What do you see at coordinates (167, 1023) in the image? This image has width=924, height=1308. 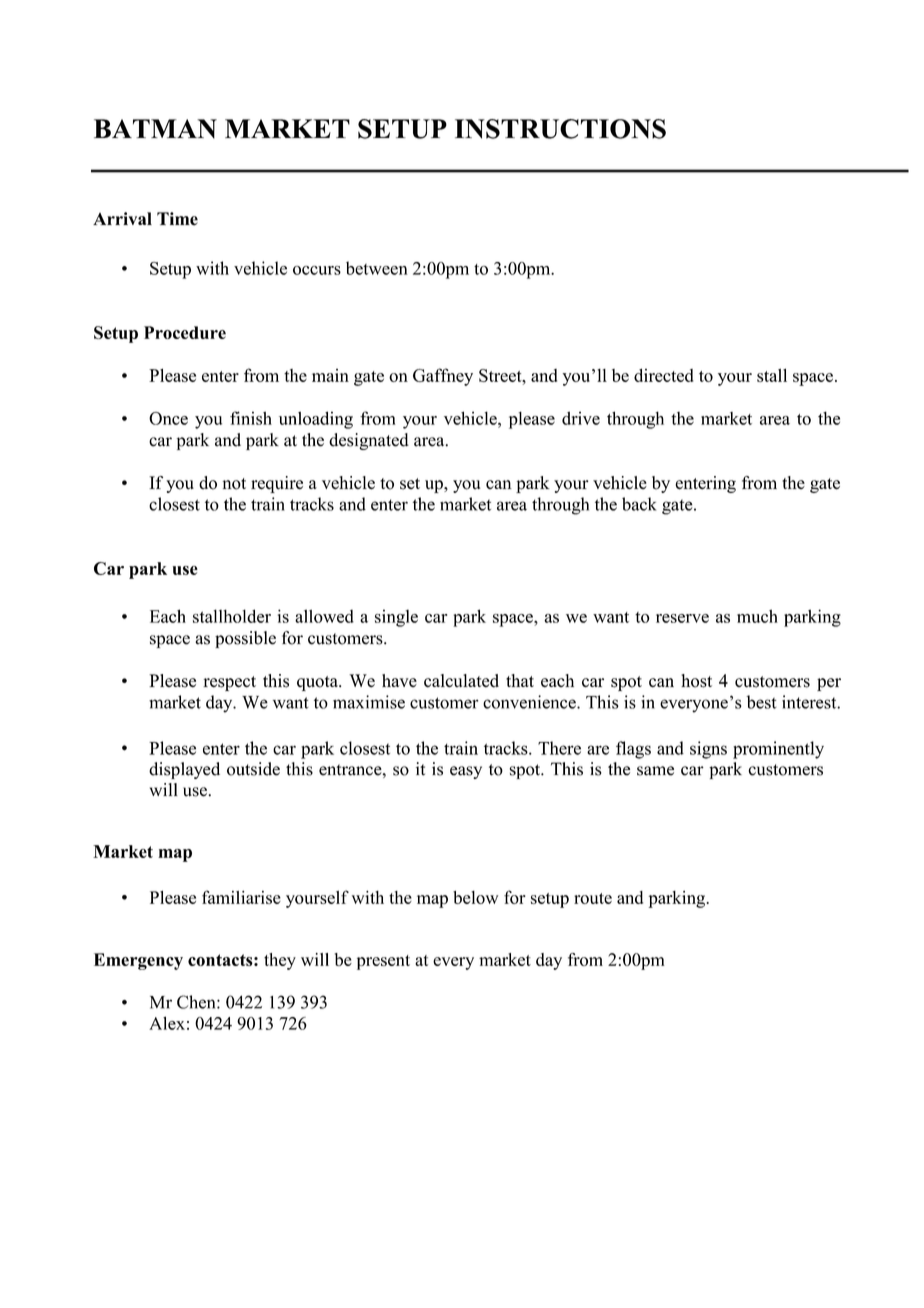 I see `Alex` at bounding box center [167, 1023].
